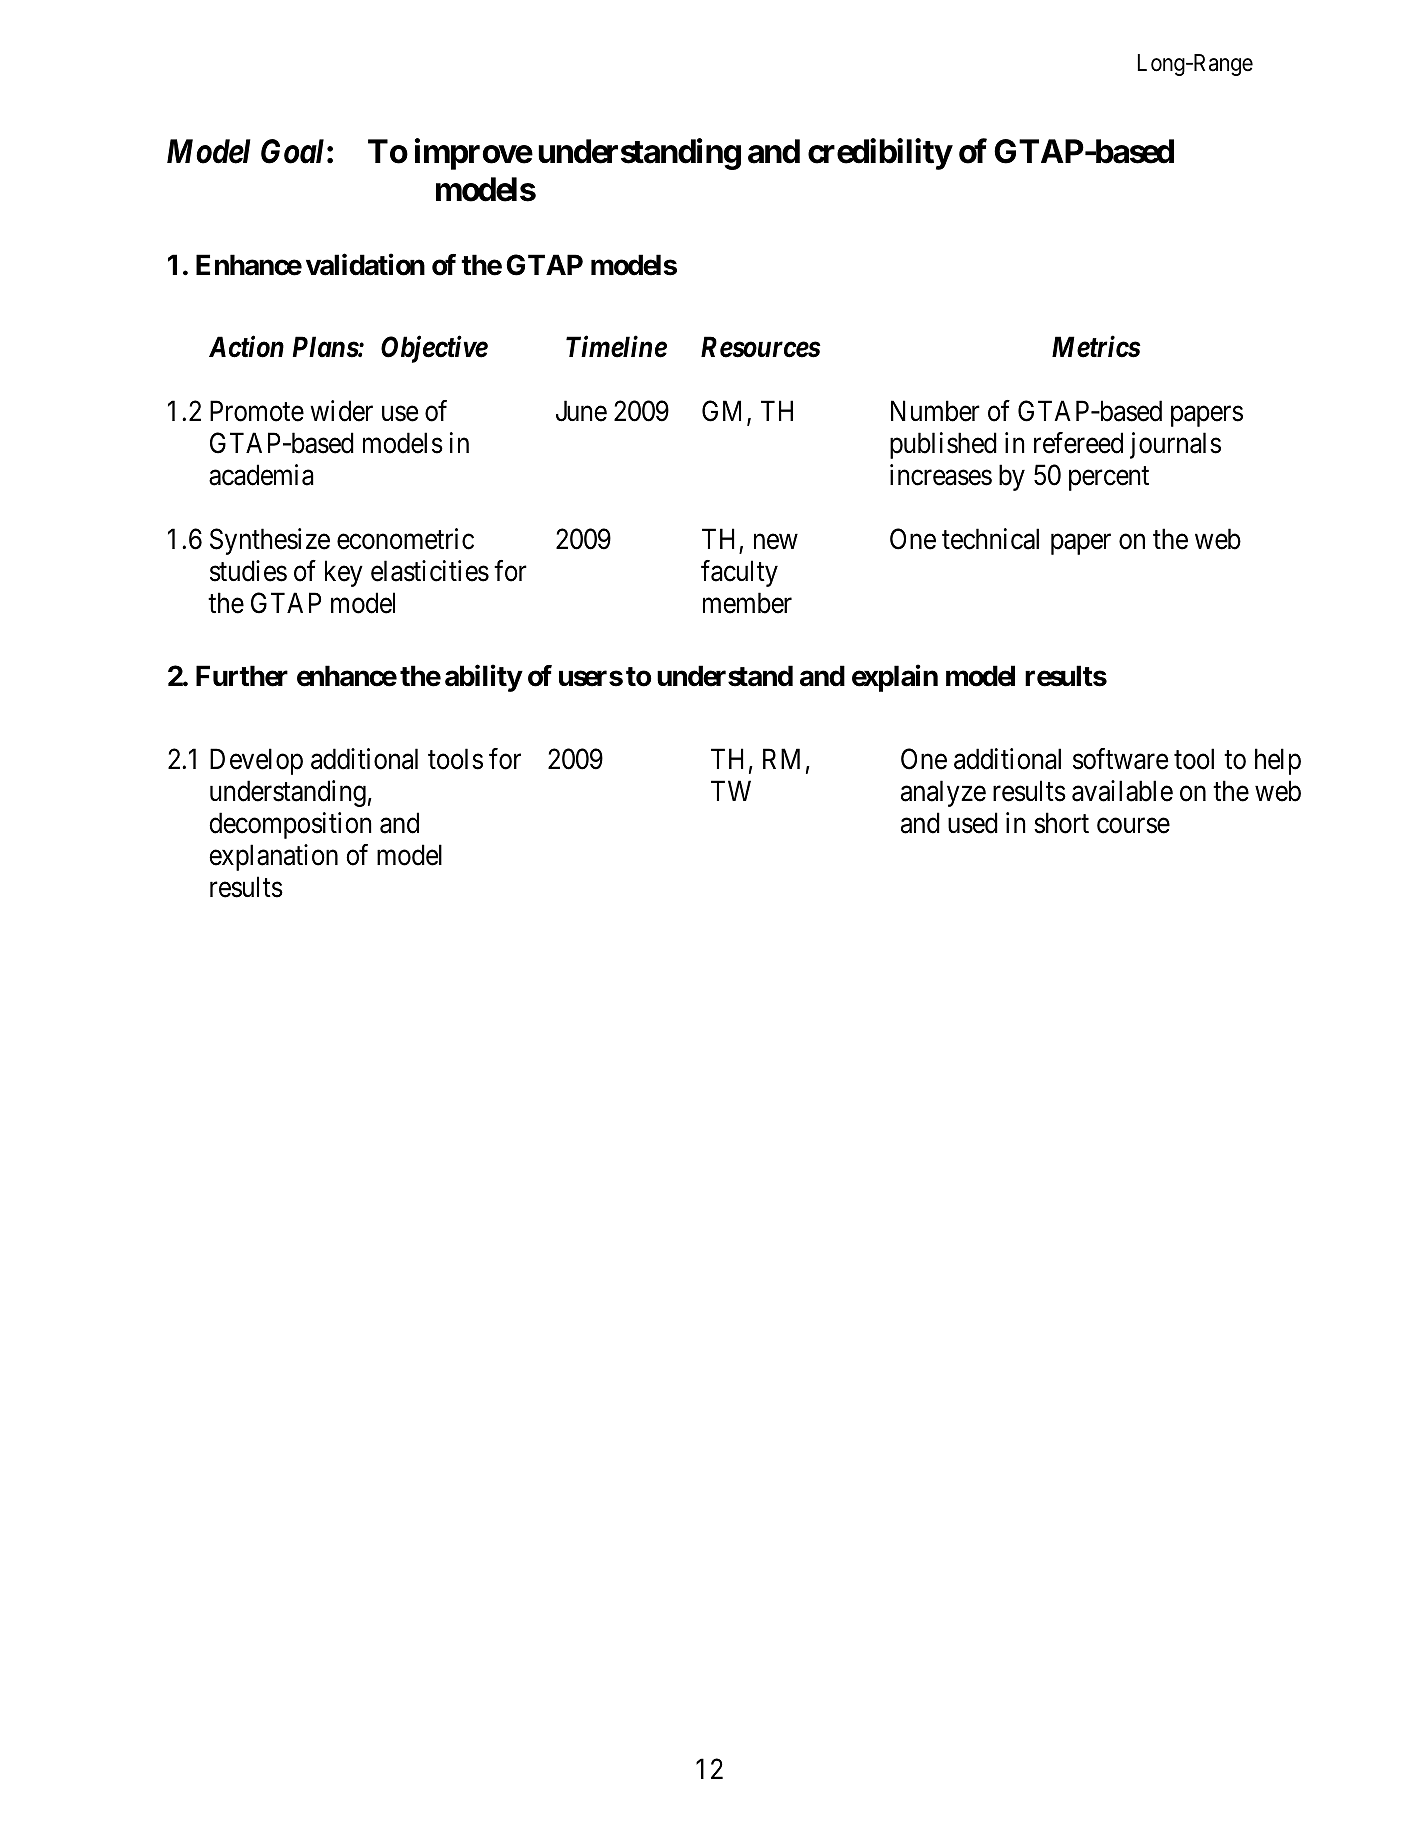  What do you see at coordinates (935, 411) in the screenshot?
I see `Number` at bounding box center [935, 411].
